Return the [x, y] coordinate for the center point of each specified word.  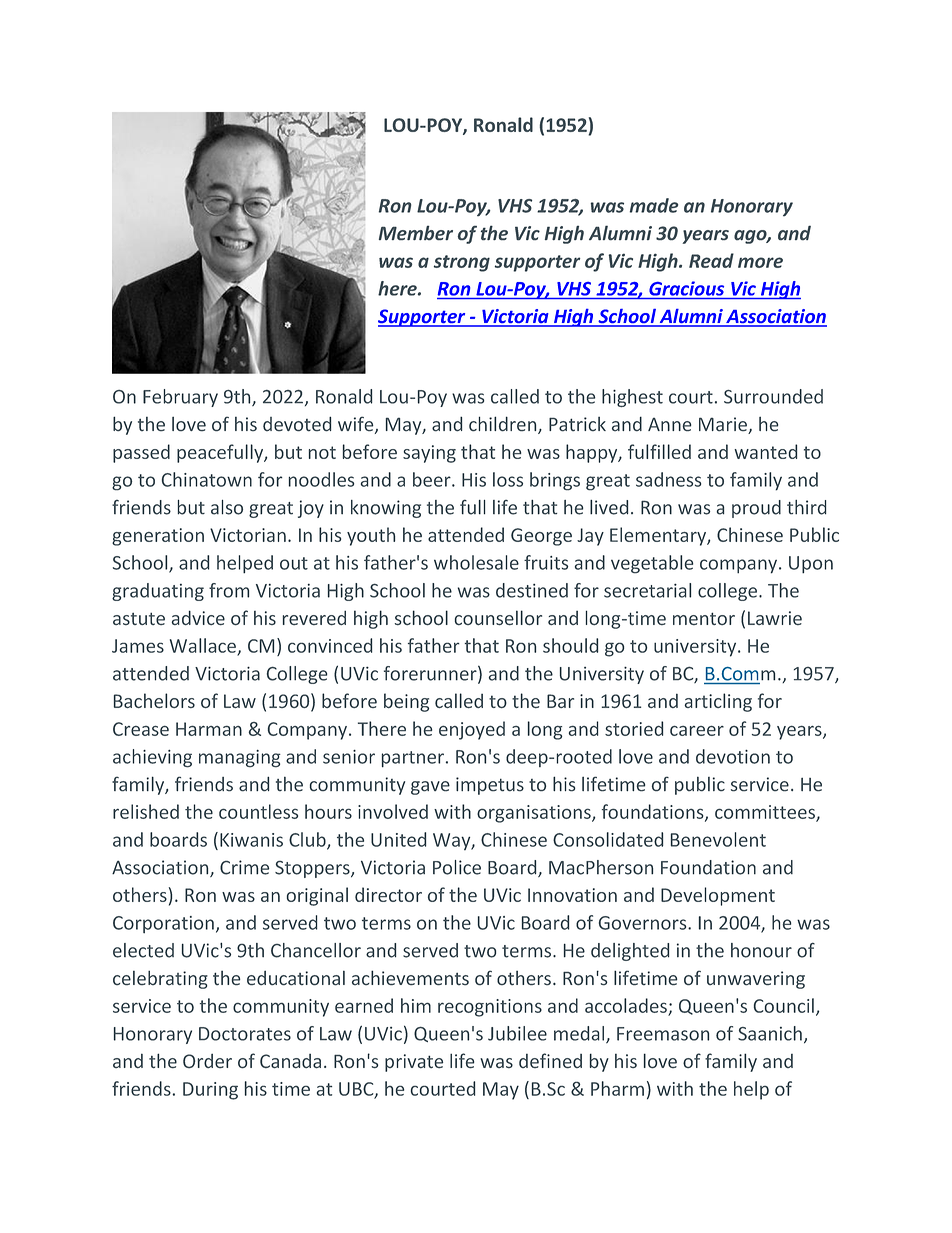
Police [457, 867]
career [697, 731]
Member [416, 233]
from [229, 590]
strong [462, 263]
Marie [724, 425]
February [180, 398]
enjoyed [472, 730]
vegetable [652, 564]
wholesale [476, 562]
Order [207, 1061]
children [504, 425]
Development [718, 896]
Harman [209, 729]
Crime [244, 867]
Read [711, 260]
